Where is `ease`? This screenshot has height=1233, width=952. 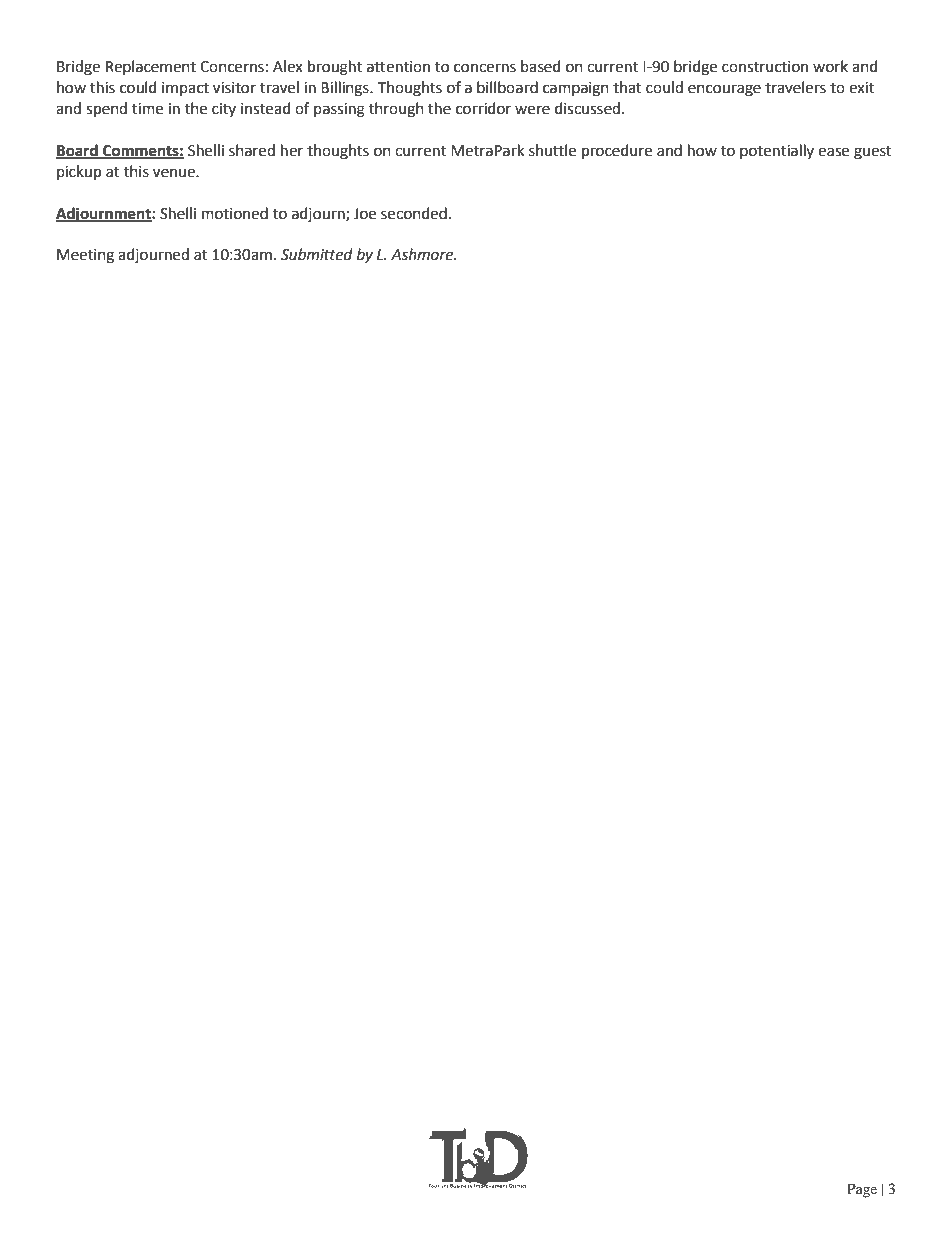
ease is located at coordinates (833, 152).
